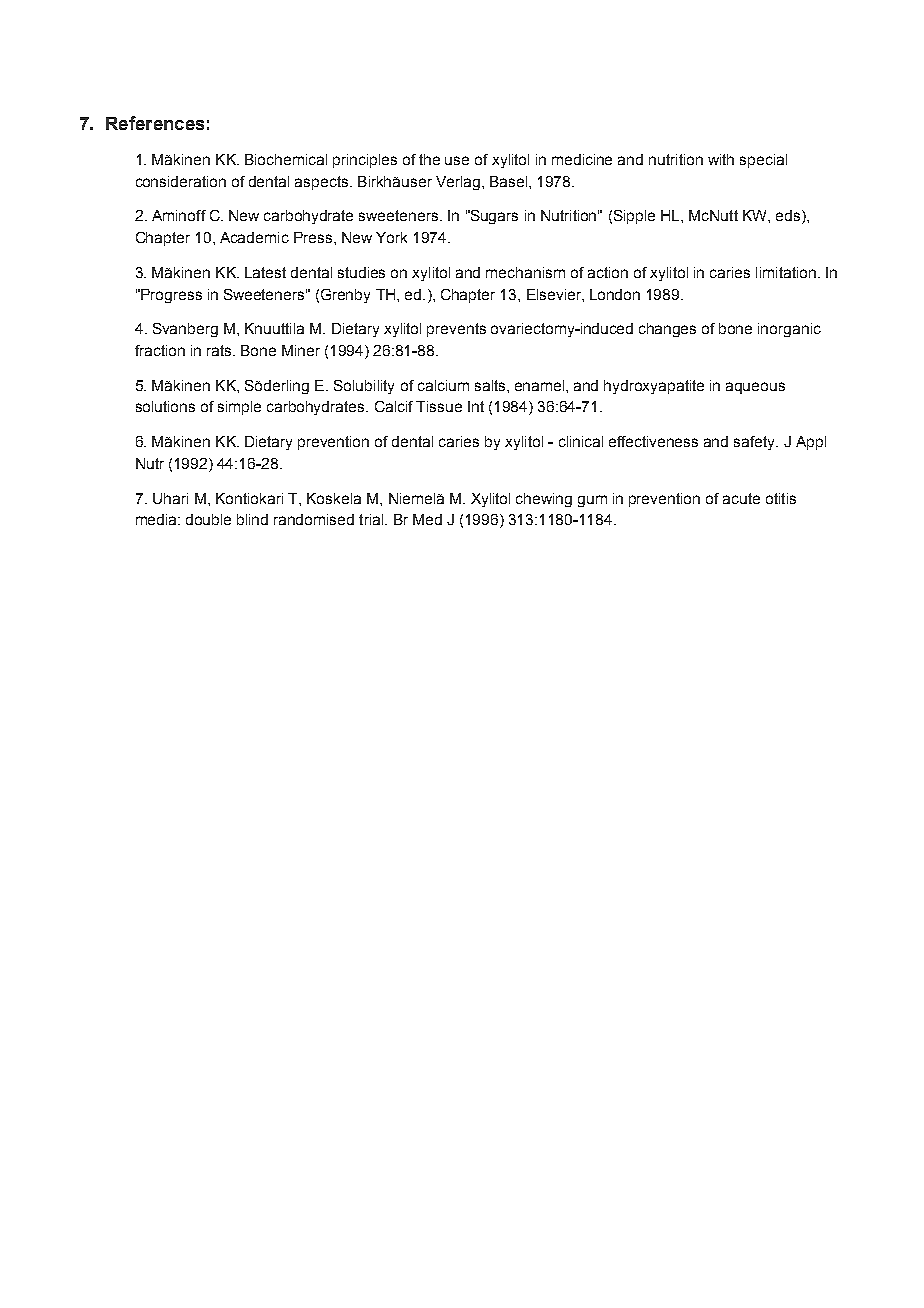  Describe the element at coordinates (741, 498) in the image. I see `acute` at that location.
